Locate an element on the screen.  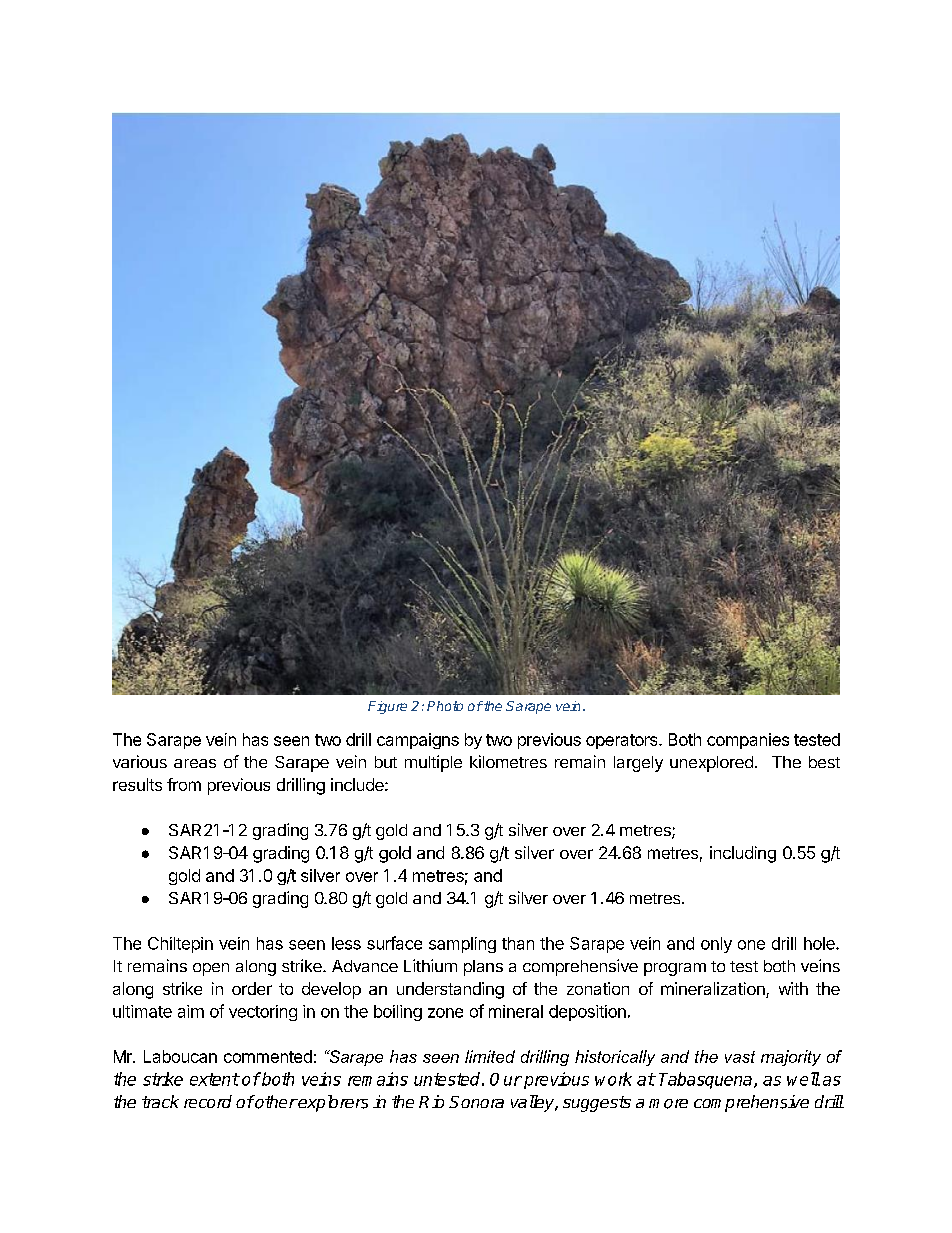
Photo is located at coordinates (445, 706).
